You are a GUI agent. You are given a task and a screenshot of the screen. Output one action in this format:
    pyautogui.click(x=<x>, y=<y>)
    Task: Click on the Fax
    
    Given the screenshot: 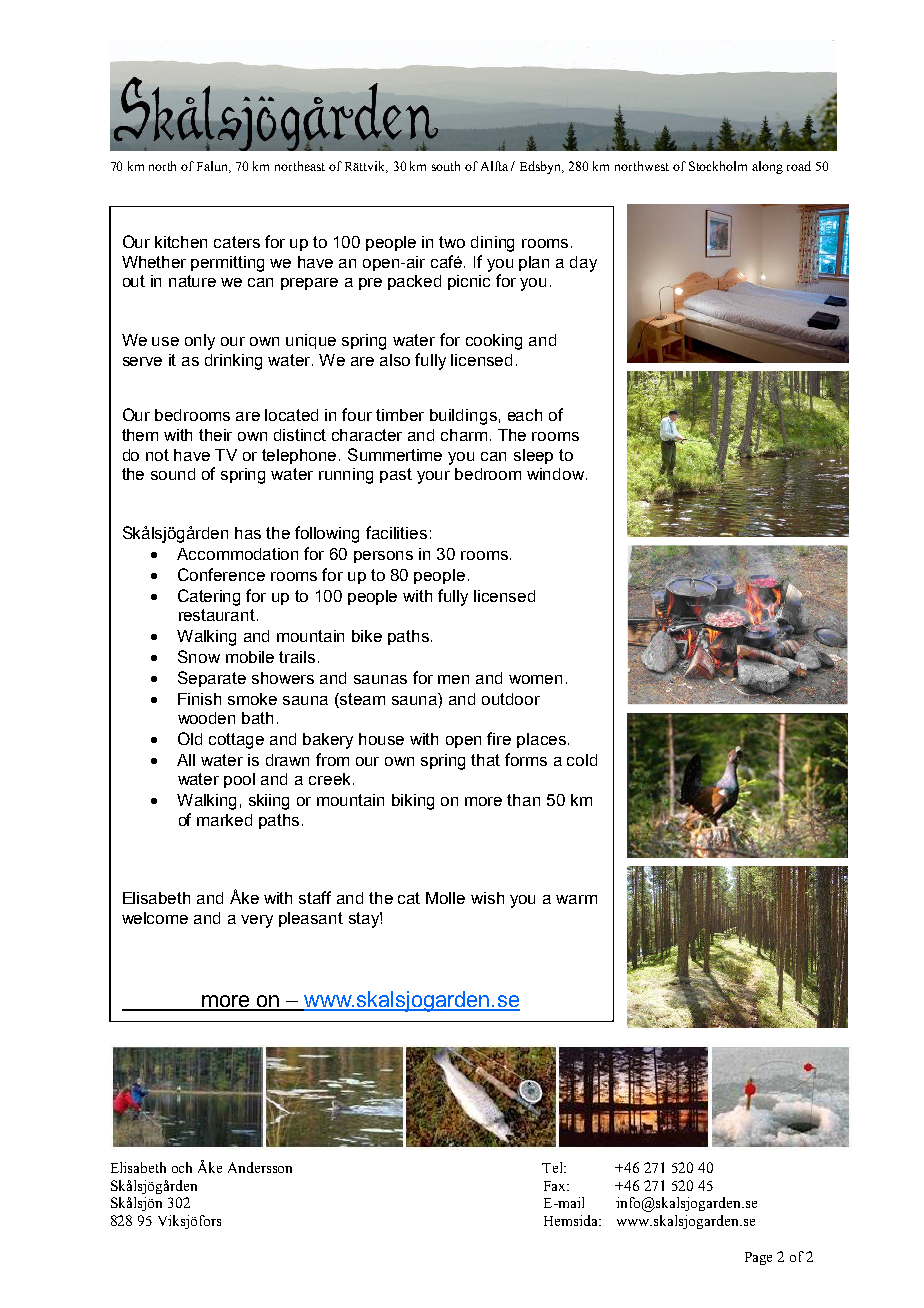 What is the action you would take?
    pyautogui.click(x=556, y=1186)
